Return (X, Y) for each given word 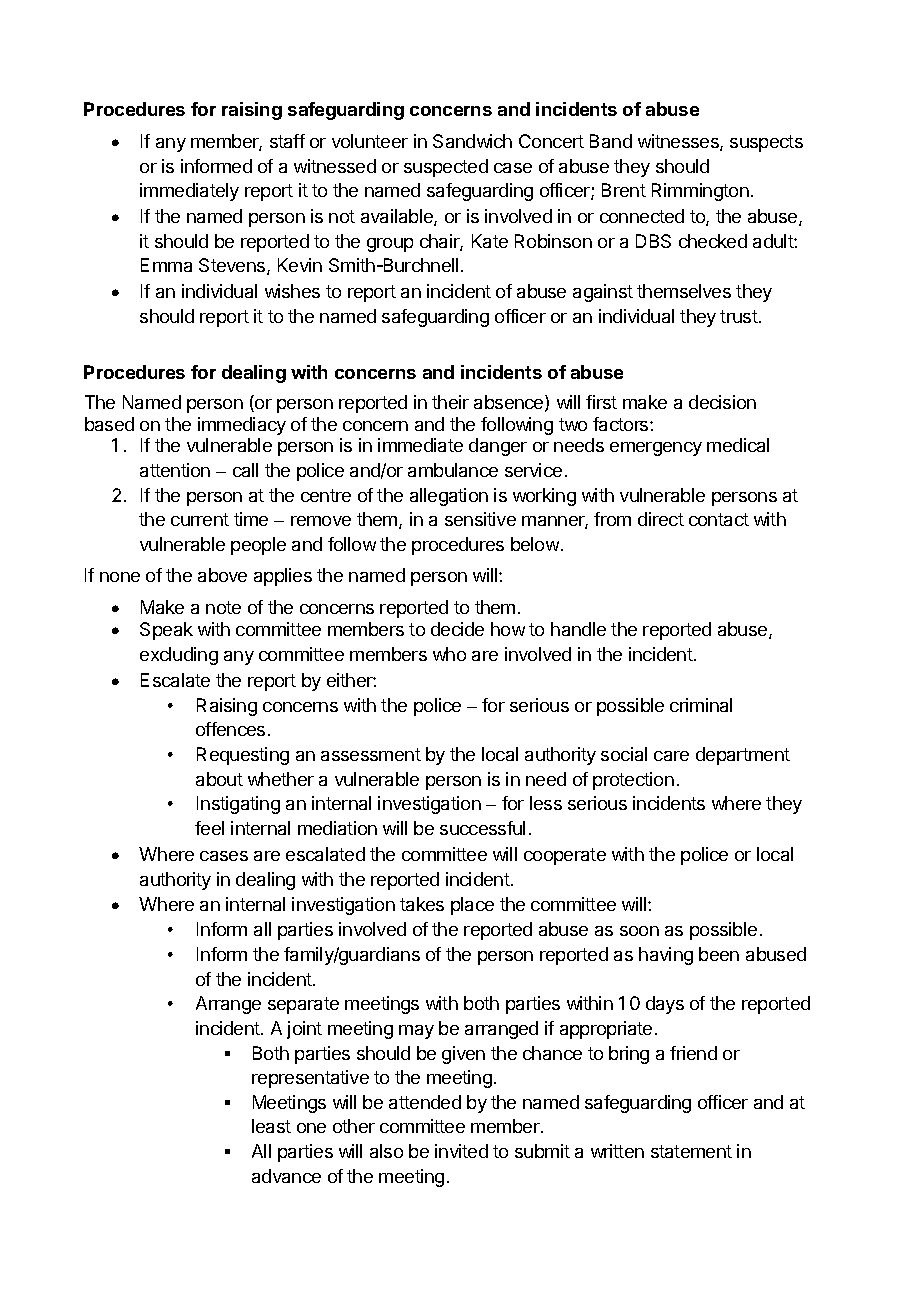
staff (287, 141)
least (271, 1126)
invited (461, 1151)
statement (691, 1151)
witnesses (679, 142)
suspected (446, 168)
